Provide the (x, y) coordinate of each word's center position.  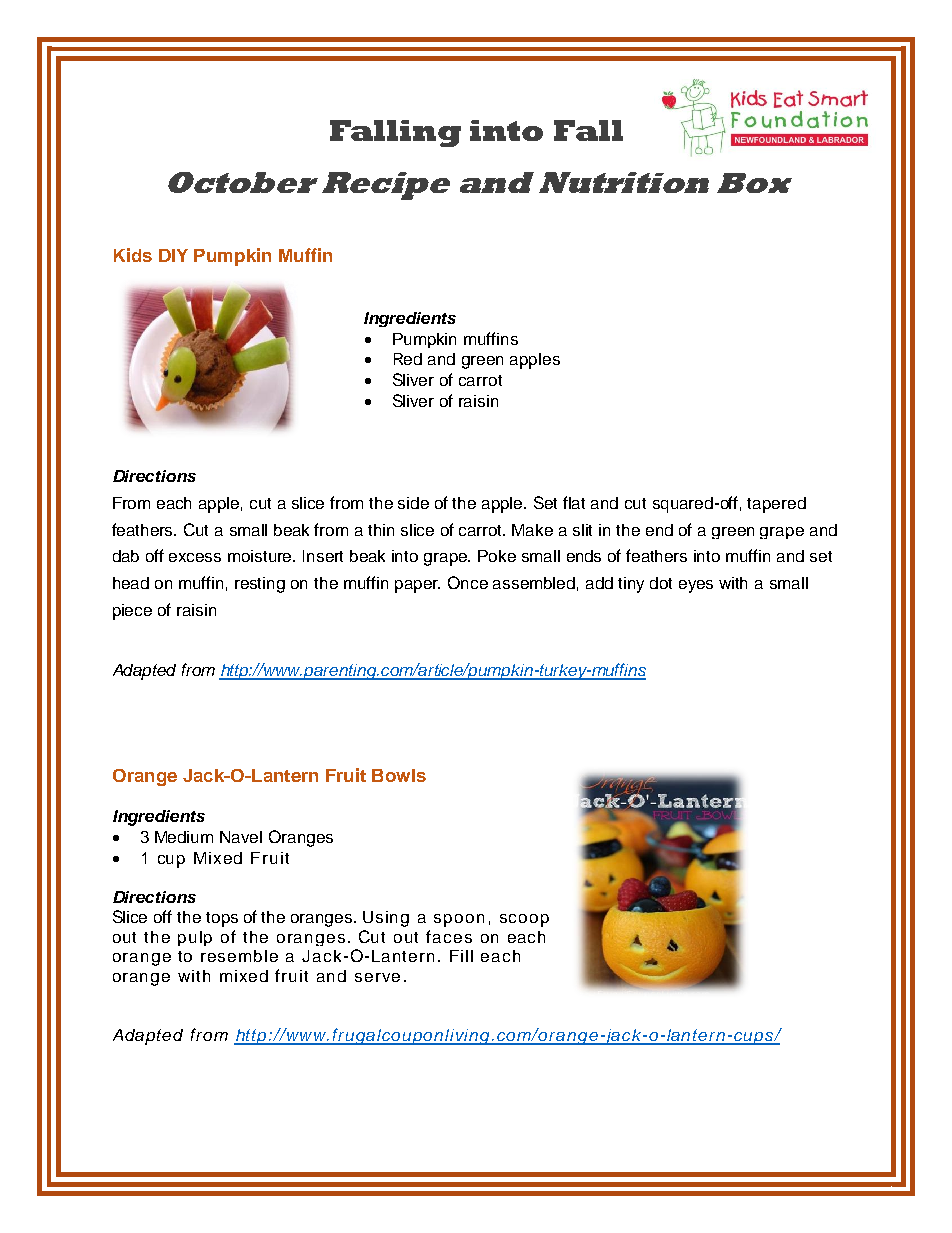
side (413, 503)
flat (574, 502)
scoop (524, 920)
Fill (461, 956)
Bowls (399, 775)
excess (195, 557)
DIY (173, 255)
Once (468, 582)
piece (132, 612)
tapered (776, 505)
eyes (696, 586)
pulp (195, 938)
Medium (184, 837)
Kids (133, 255)
